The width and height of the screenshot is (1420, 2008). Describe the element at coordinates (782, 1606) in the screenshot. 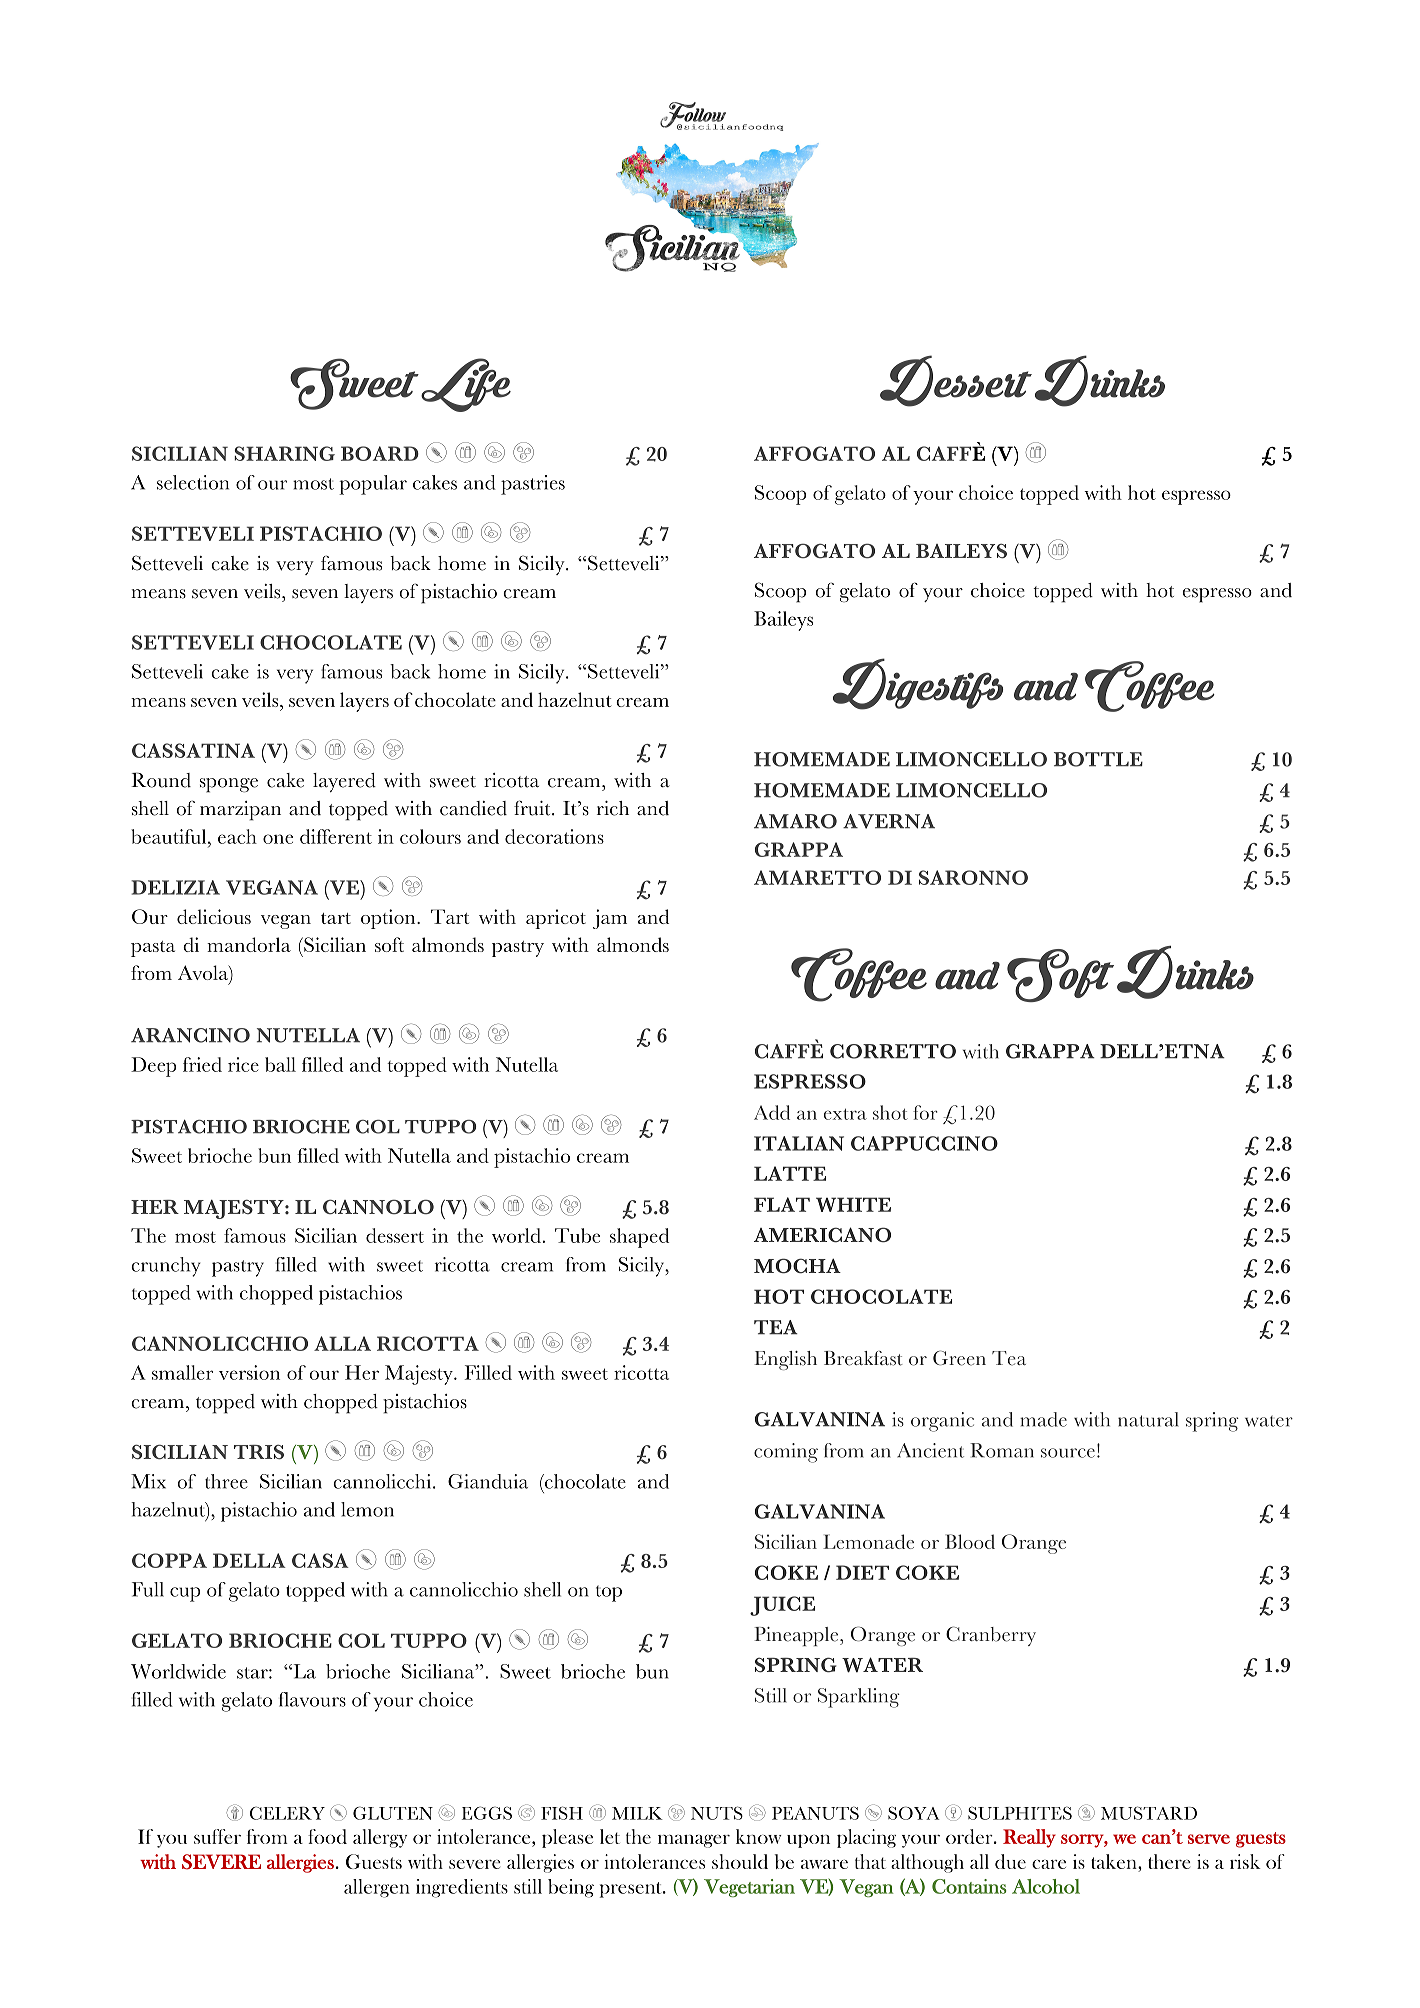

I see `JUICE` at that location.
